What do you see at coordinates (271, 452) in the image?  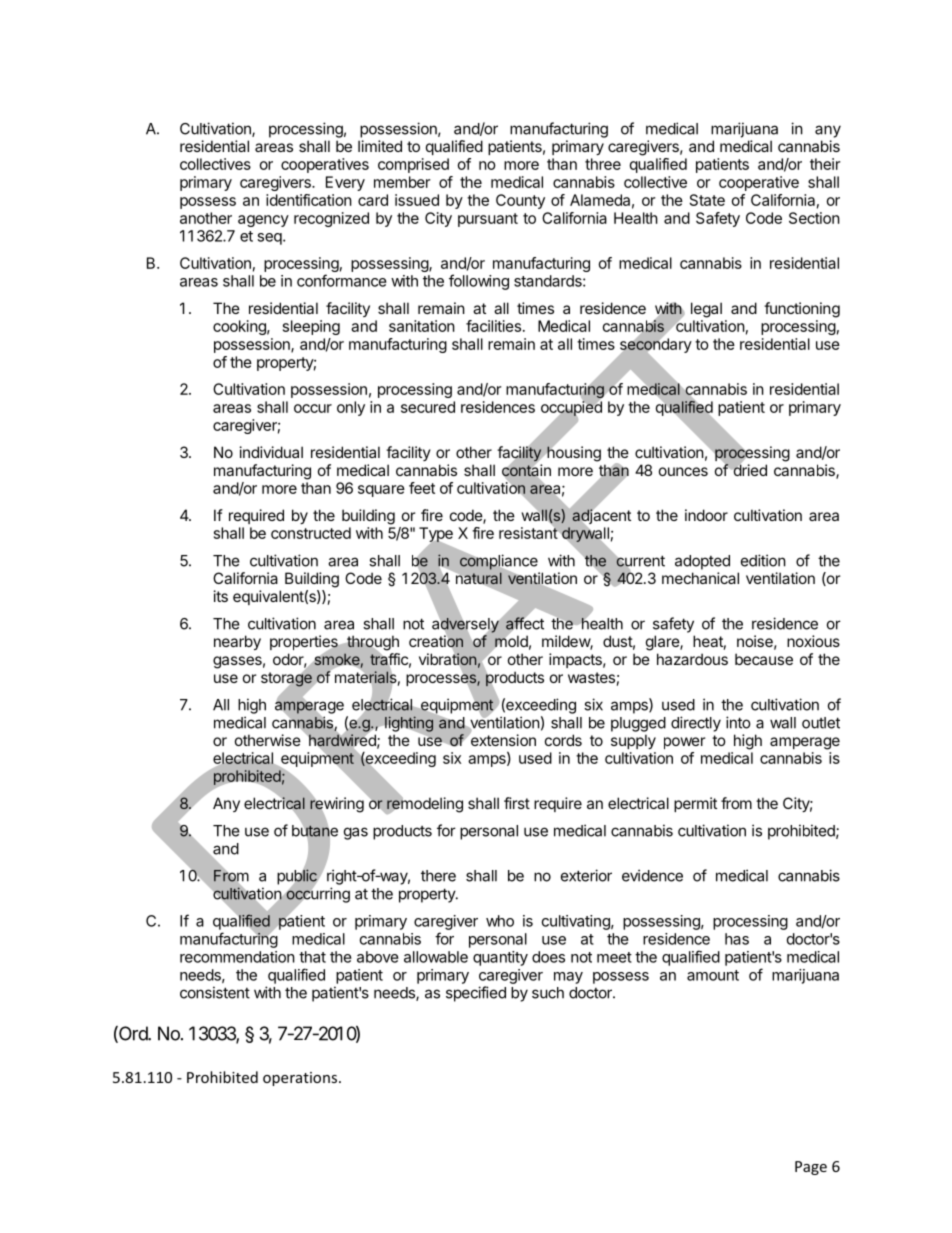 I see `individual` at bounding box center [271, 452].
